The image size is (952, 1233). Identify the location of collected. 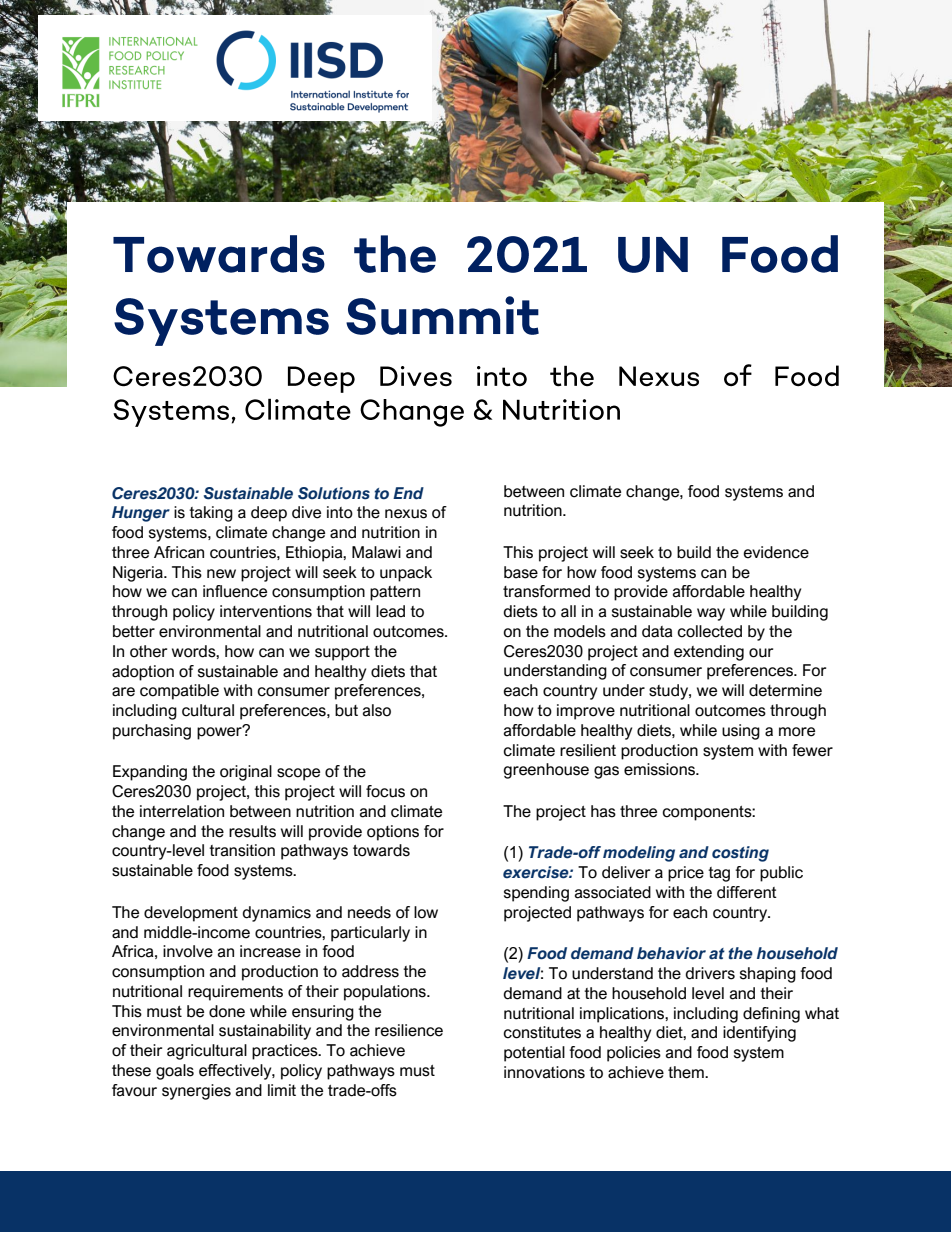
(709, 631).
